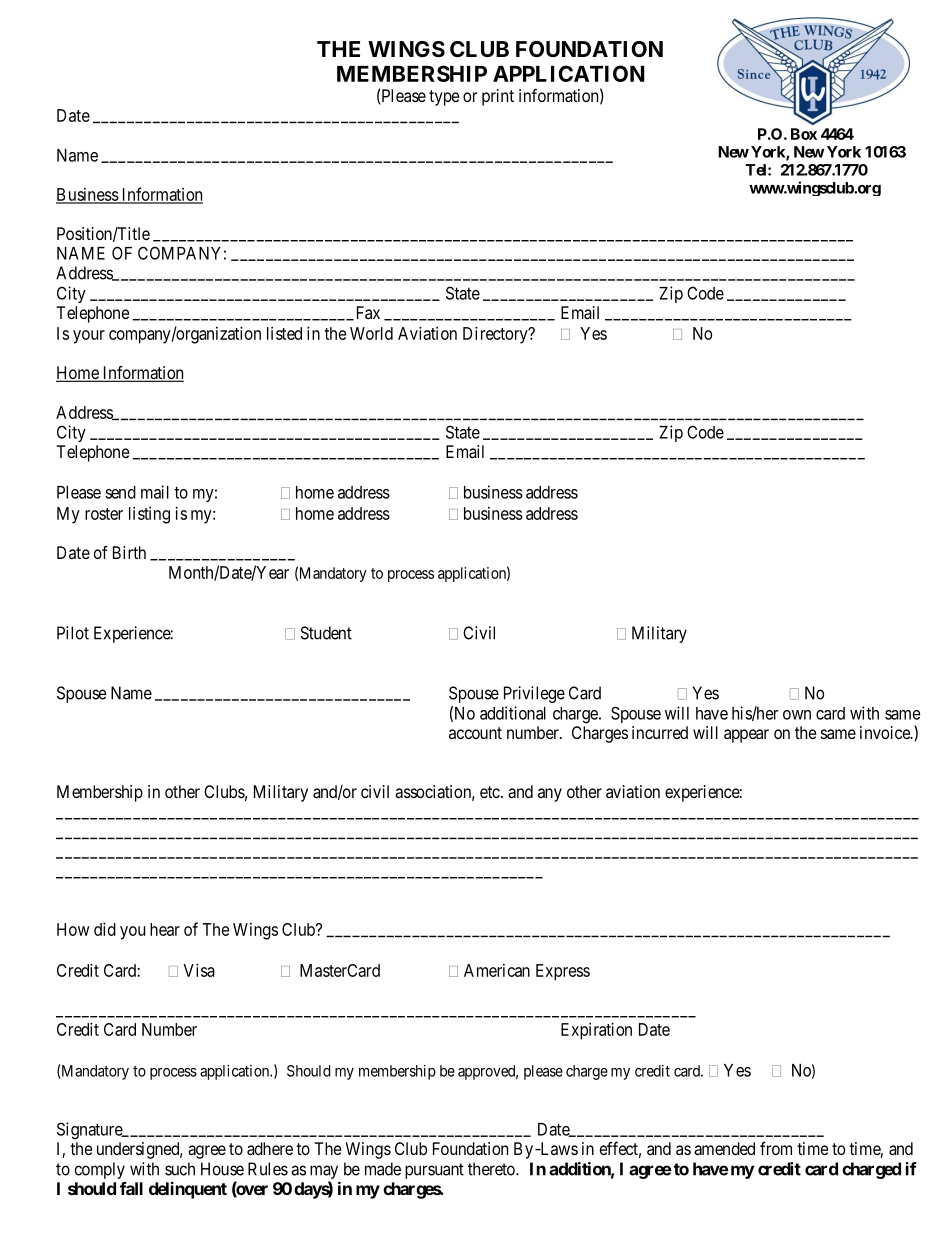 The image size is (952, 1233). Describe the element at coordinates (444, 98) in the screenshot. I see `type` at that location.
